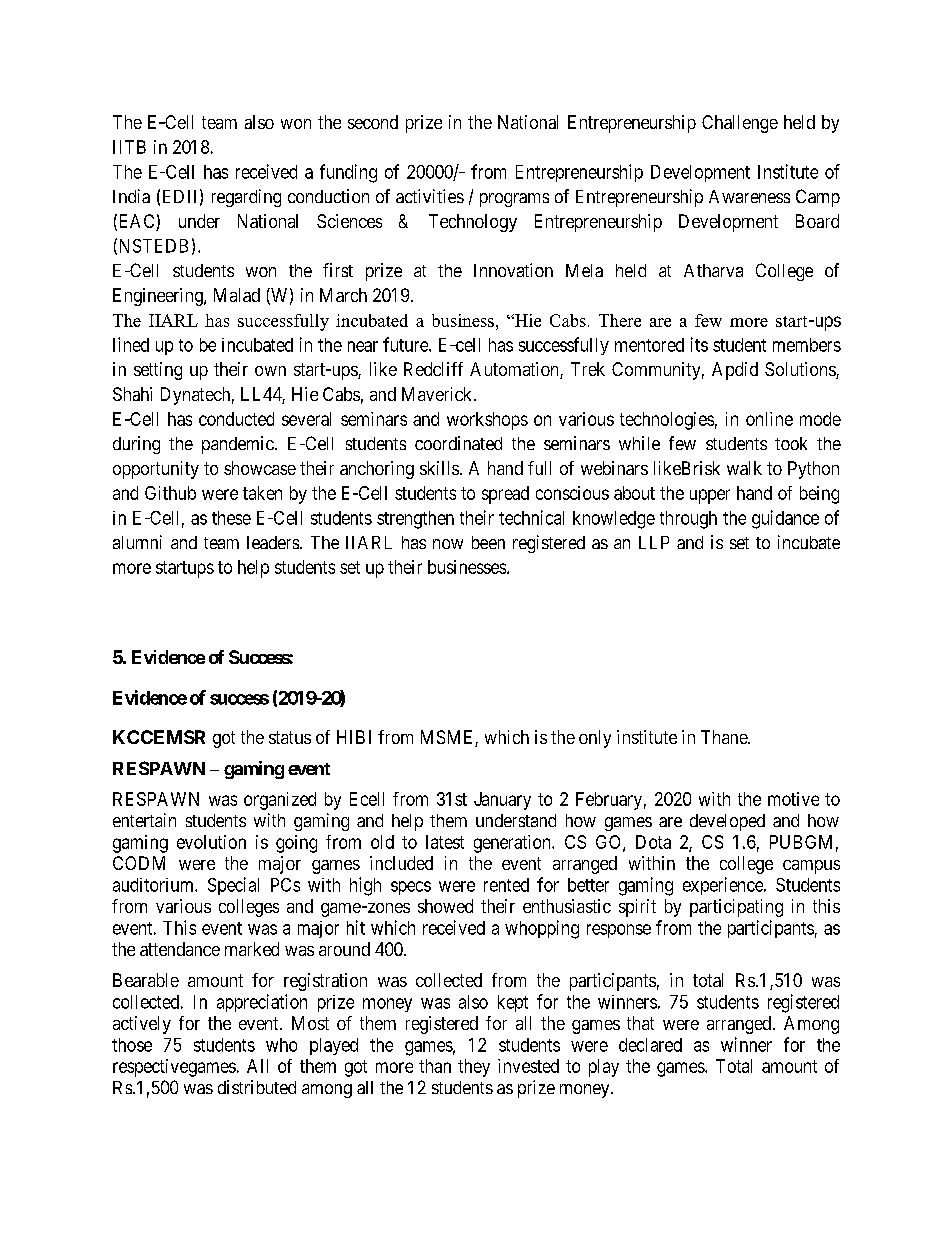 Image resolution: width=952 pixels, height=1233 pixels. What do you see at coordinates (273, 542) in the screenshot?
I see `leaders` at bounding box center [273, 542].
